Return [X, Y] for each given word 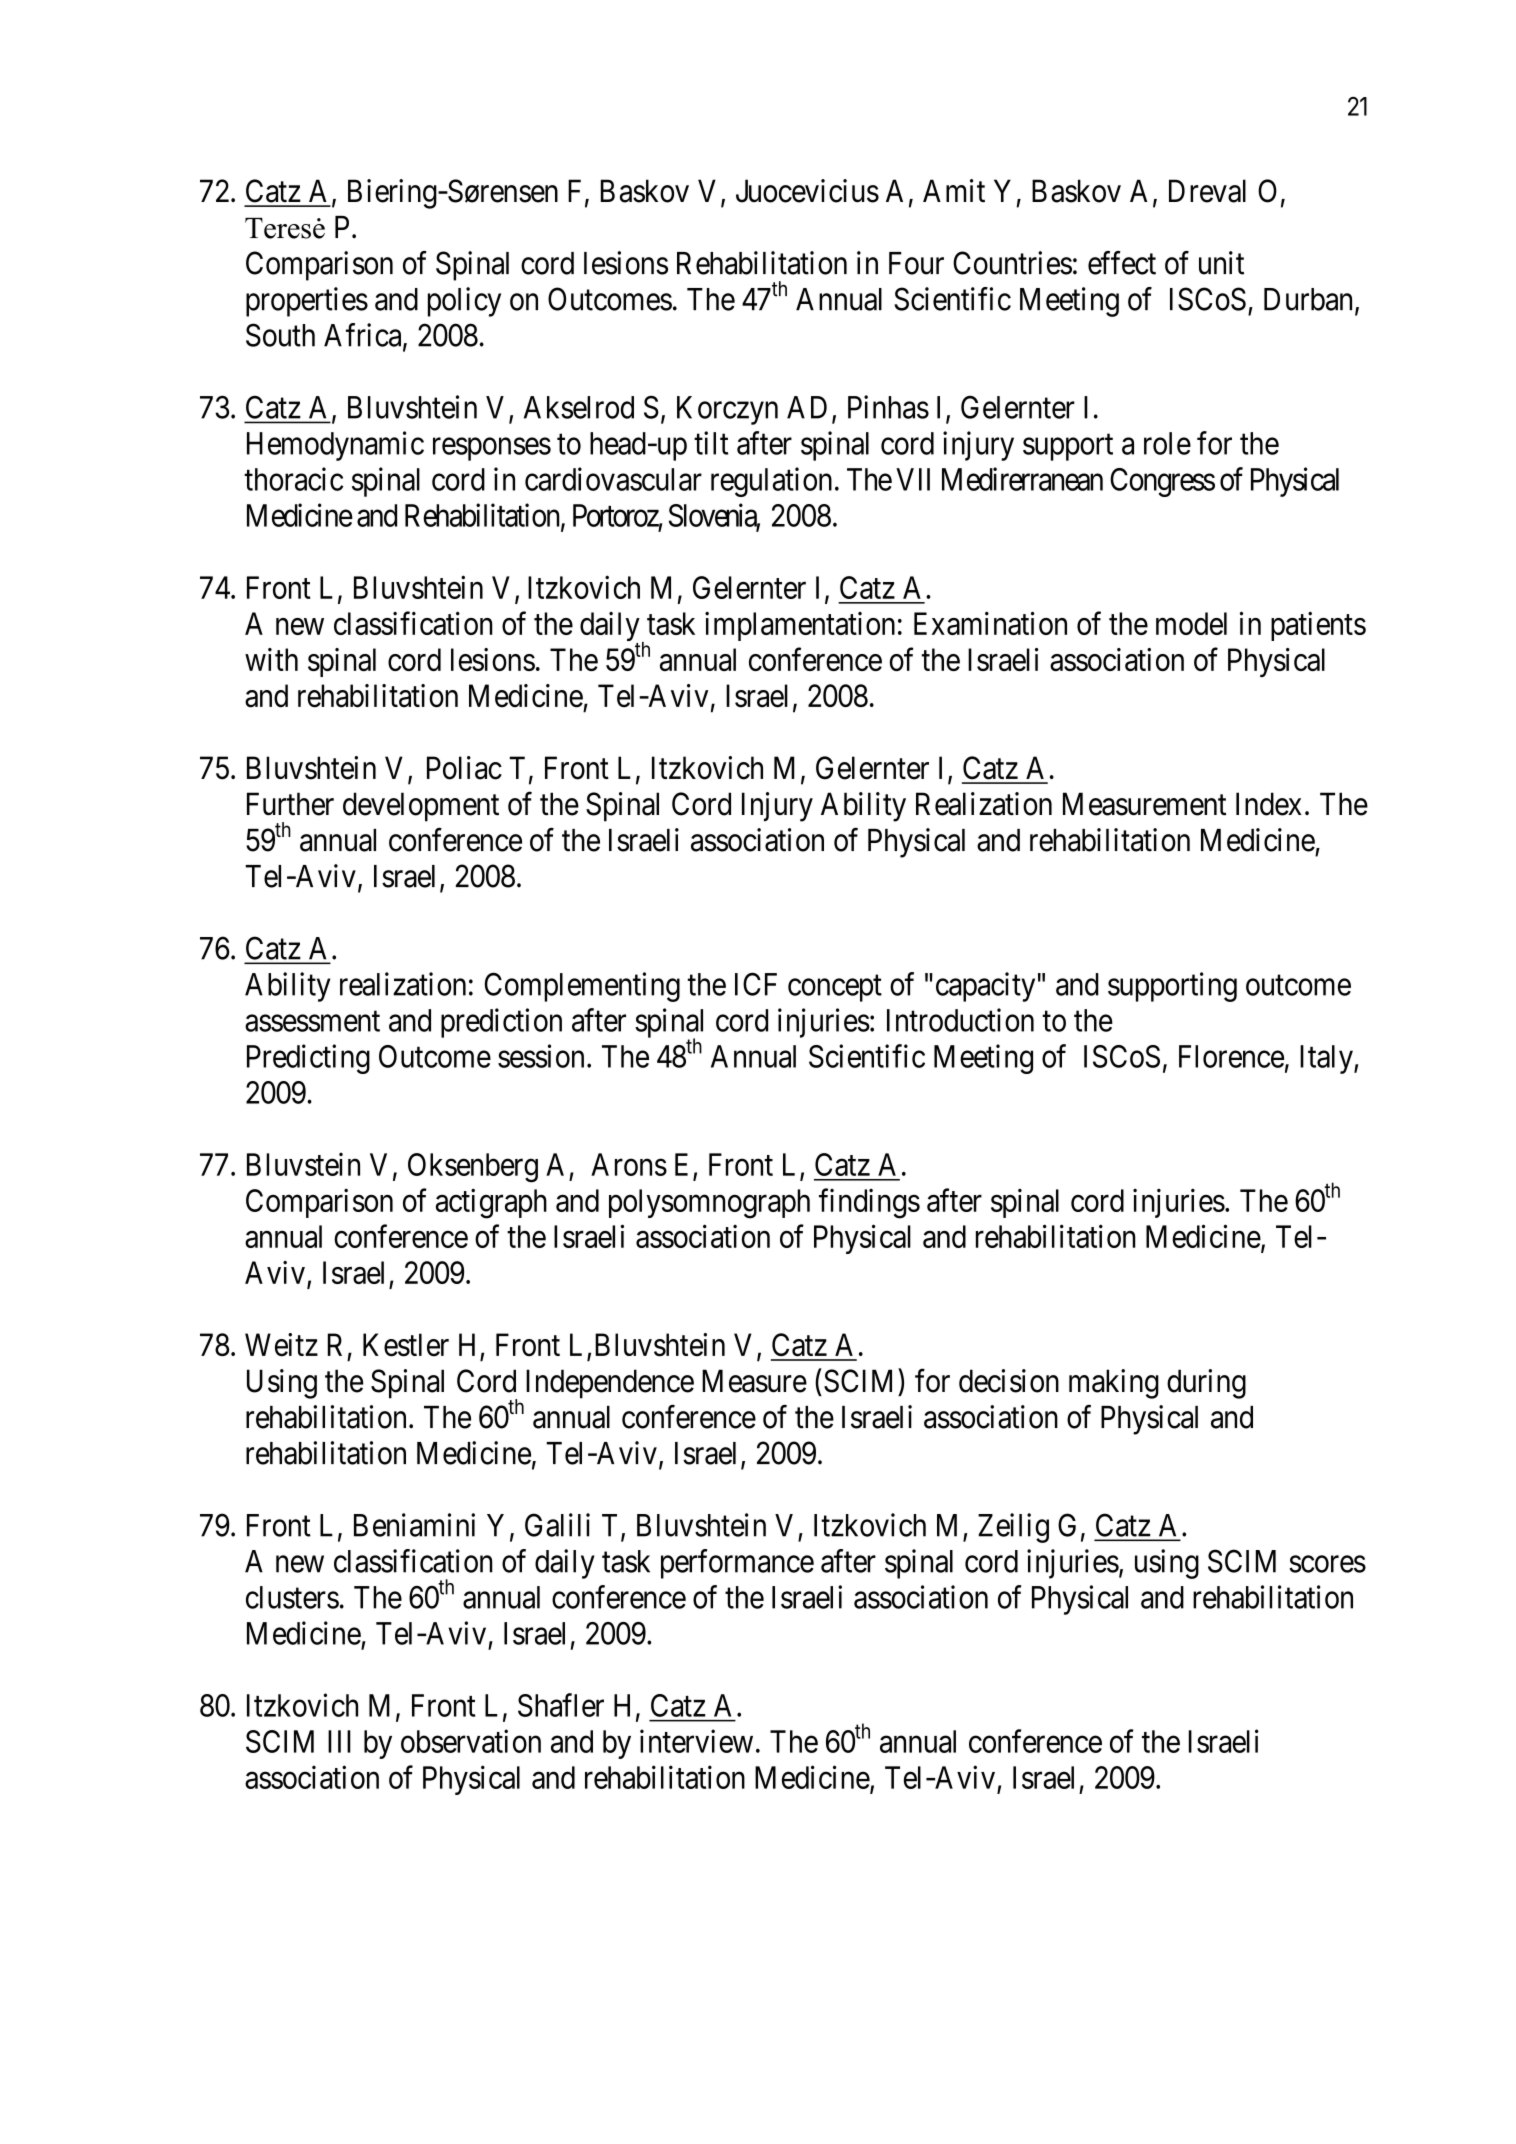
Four [916, 263]
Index [1269, 804]
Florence [1231, 1056]
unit [1221, 263]
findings [869, 1203]
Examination [990, 623]
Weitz [281, 1345]
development [421, 807]
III [339, 1741]
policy [464, 302]
